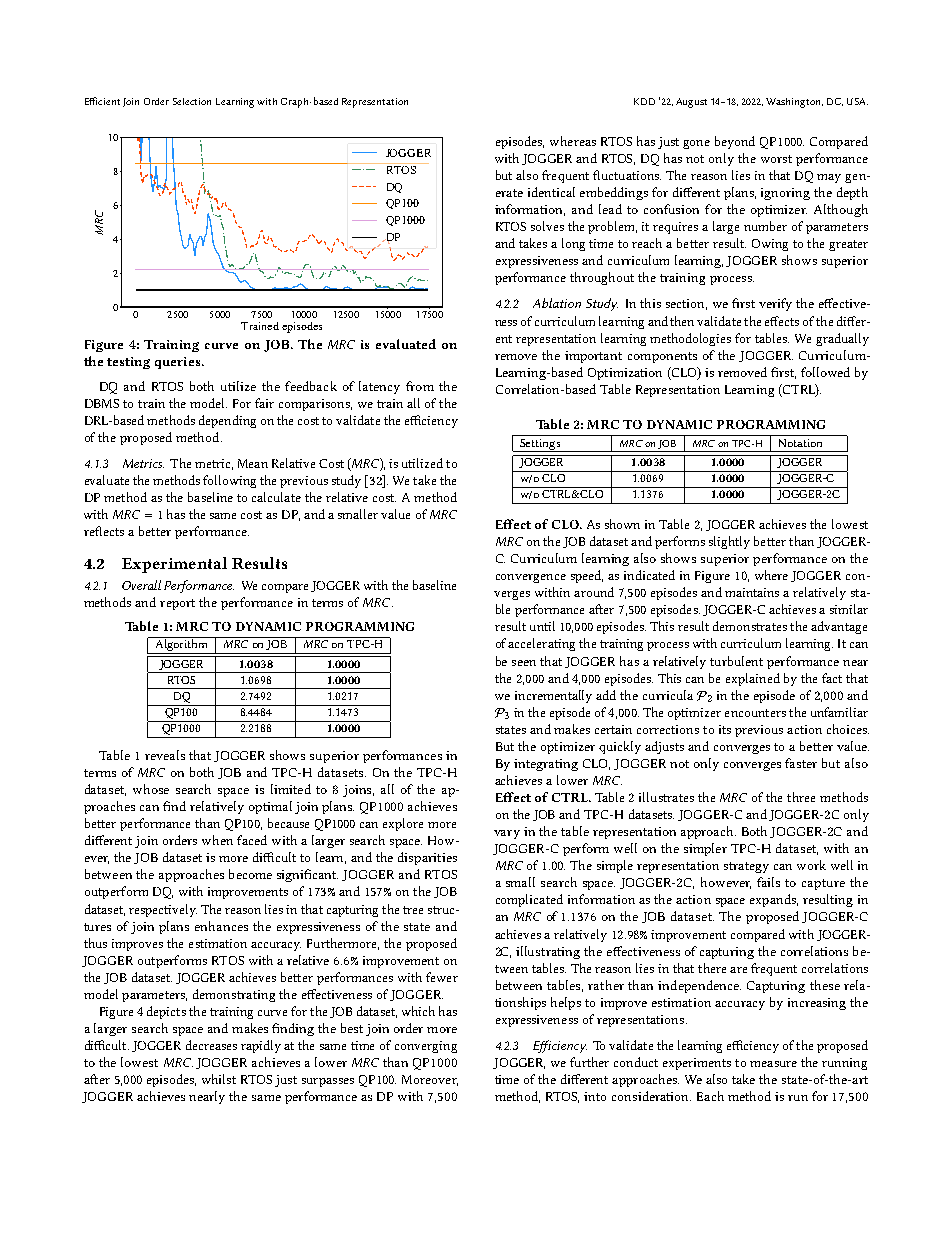 This page has height=1233, width=952. Describe the element at coordinates (801, 763) in the page. I see `faster` at that location.
